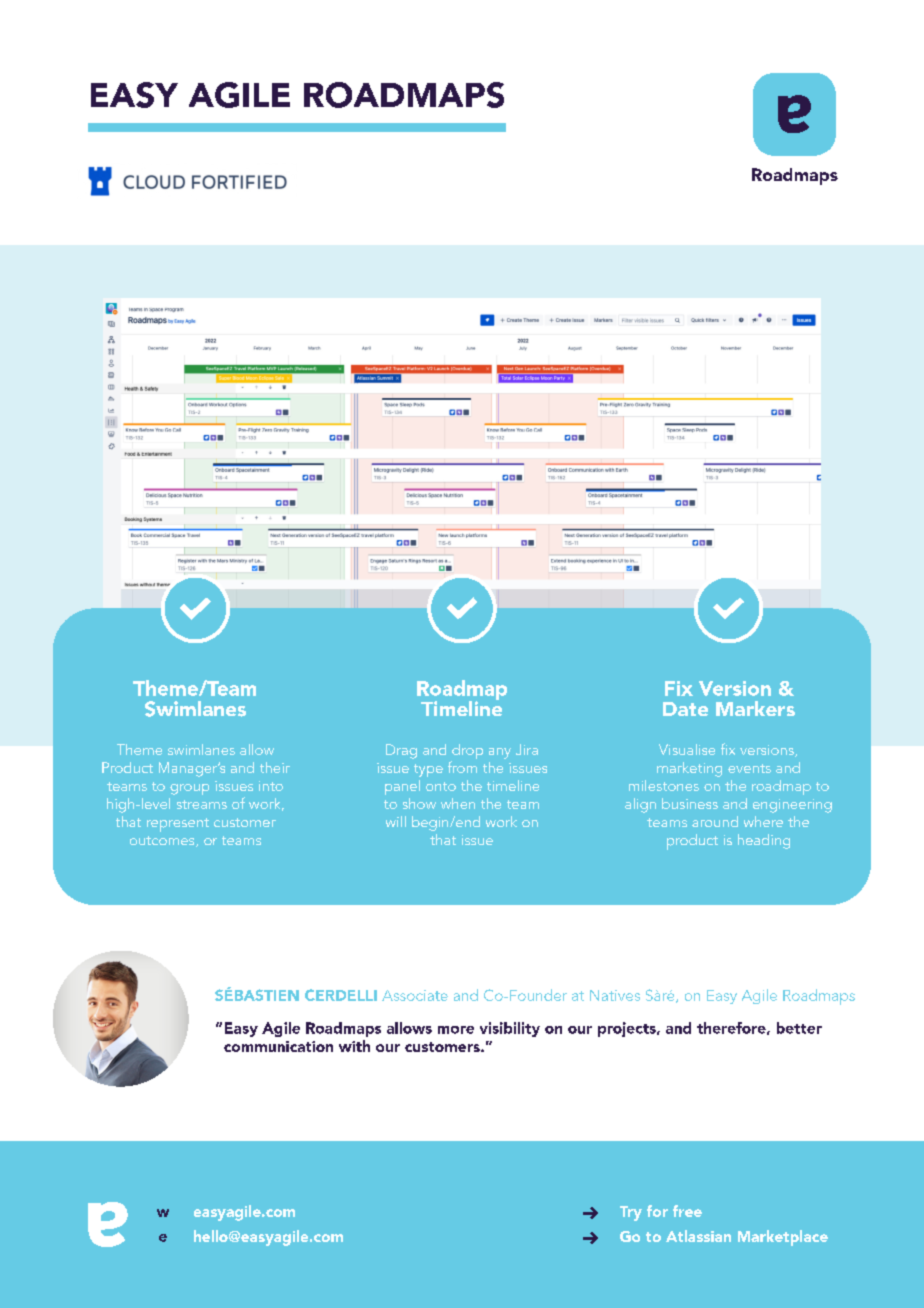  Describe the element at coordinates (467, 753) in the screenshot. I see `drop` at that location.
